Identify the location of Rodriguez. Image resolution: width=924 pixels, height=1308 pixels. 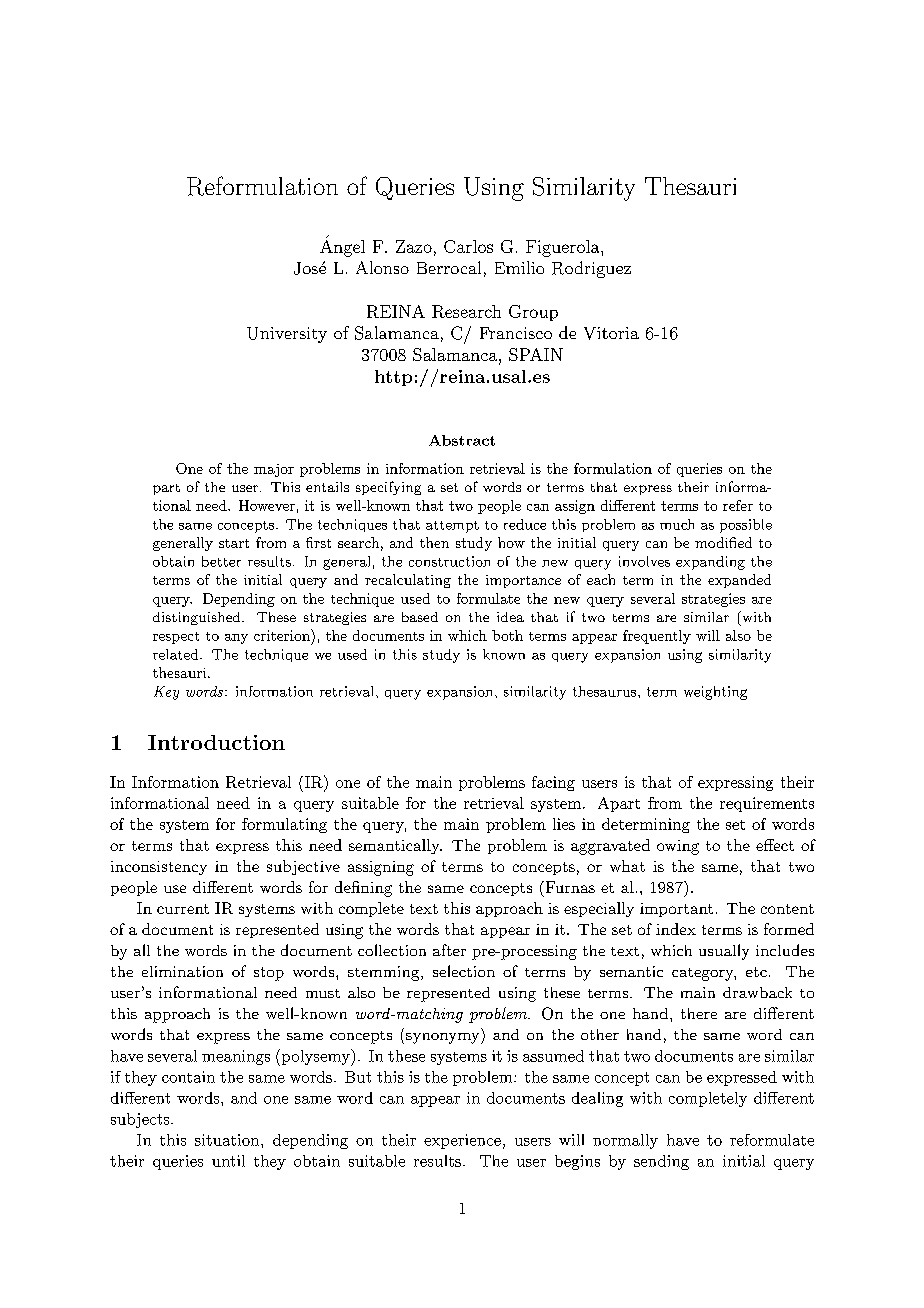
(591, 269).
